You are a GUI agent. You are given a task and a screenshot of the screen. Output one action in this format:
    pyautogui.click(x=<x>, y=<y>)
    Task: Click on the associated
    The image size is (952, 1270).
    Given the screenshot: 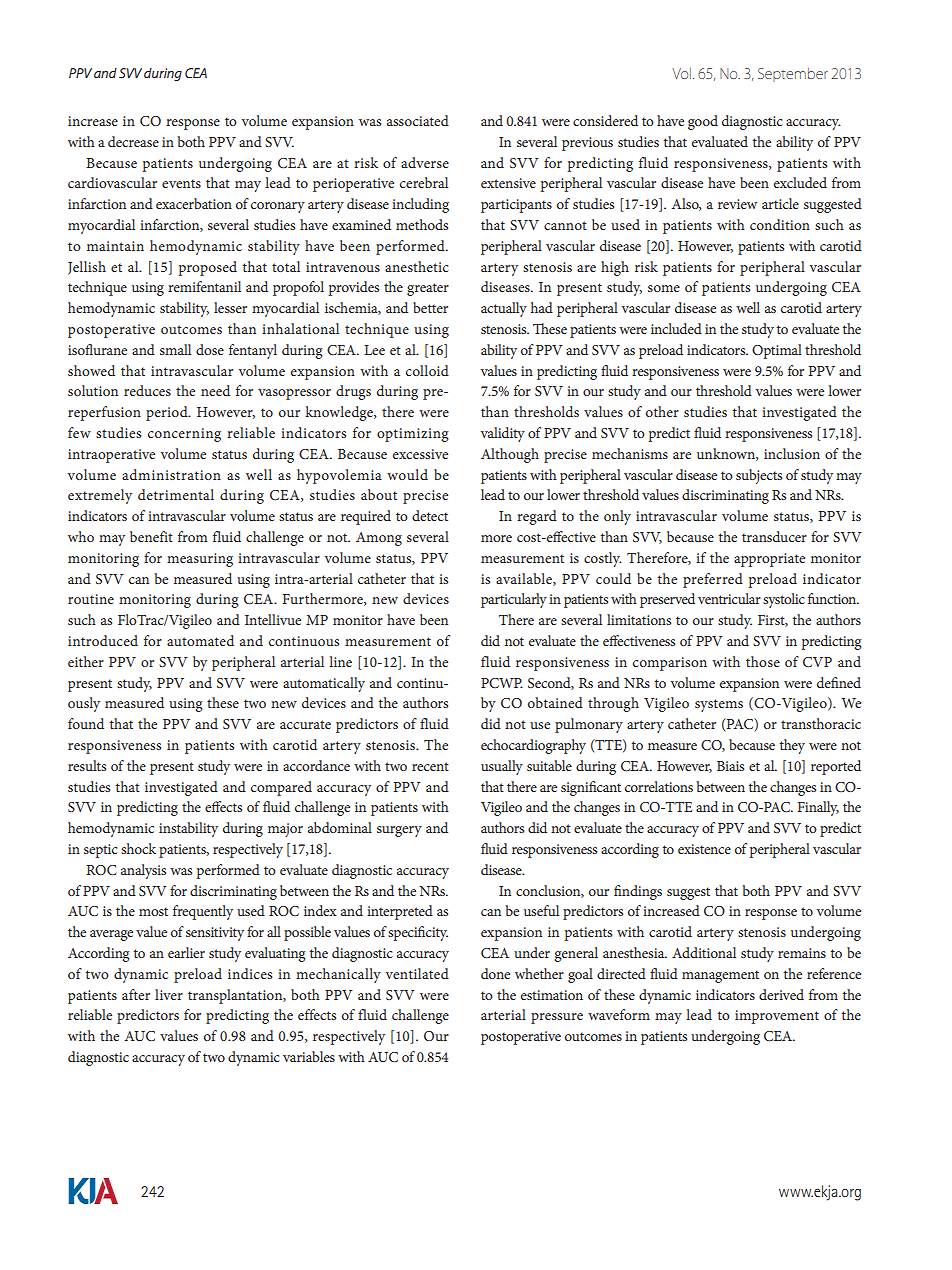 What is the action you would take?
    pyautogui.click(x=418, y=120)
